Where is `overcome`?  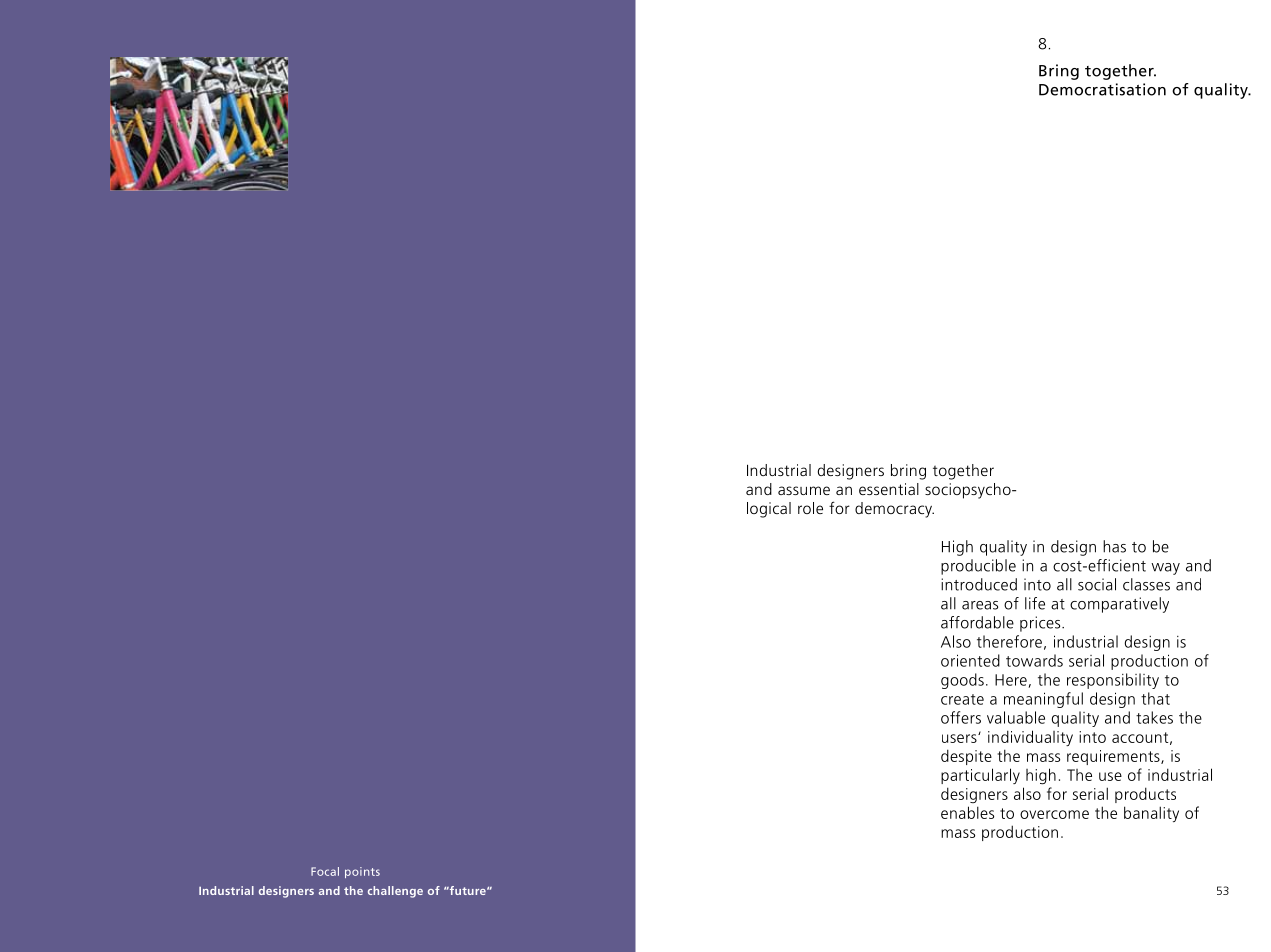
overcome is located at coordinates (1054, 814).
